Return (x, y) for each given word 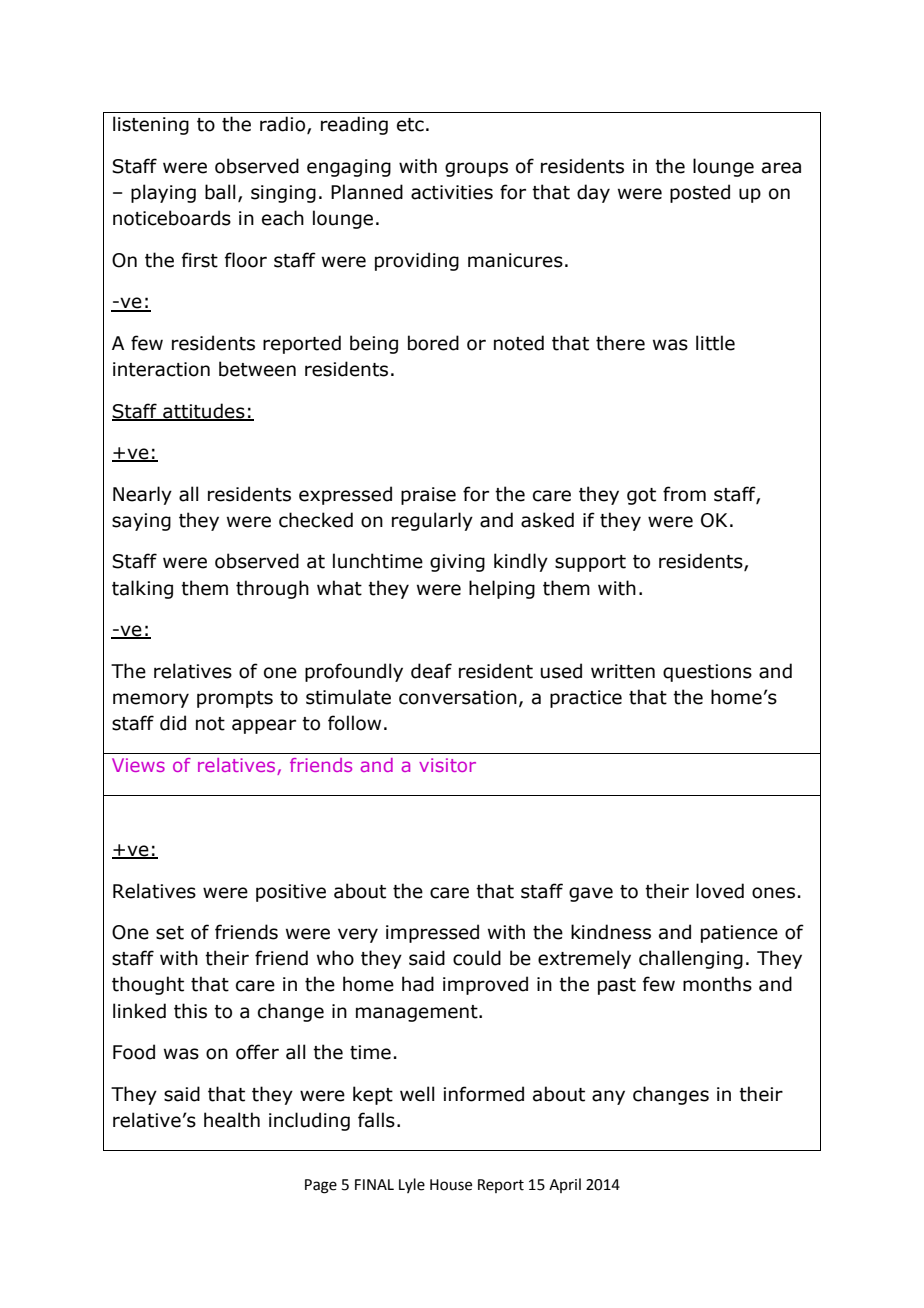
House (451, 1185)
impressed (432, 933)
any (608, 1097)
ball (220, 192)
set (170, 933)
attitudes (204, 411)
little (715, 343)
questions (707, 673)
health (232, 1120)
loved (720, 891)
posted (700, 193)
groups (476, 169)
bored (433, 343)
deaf (431, 671)
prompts (235, 699)
